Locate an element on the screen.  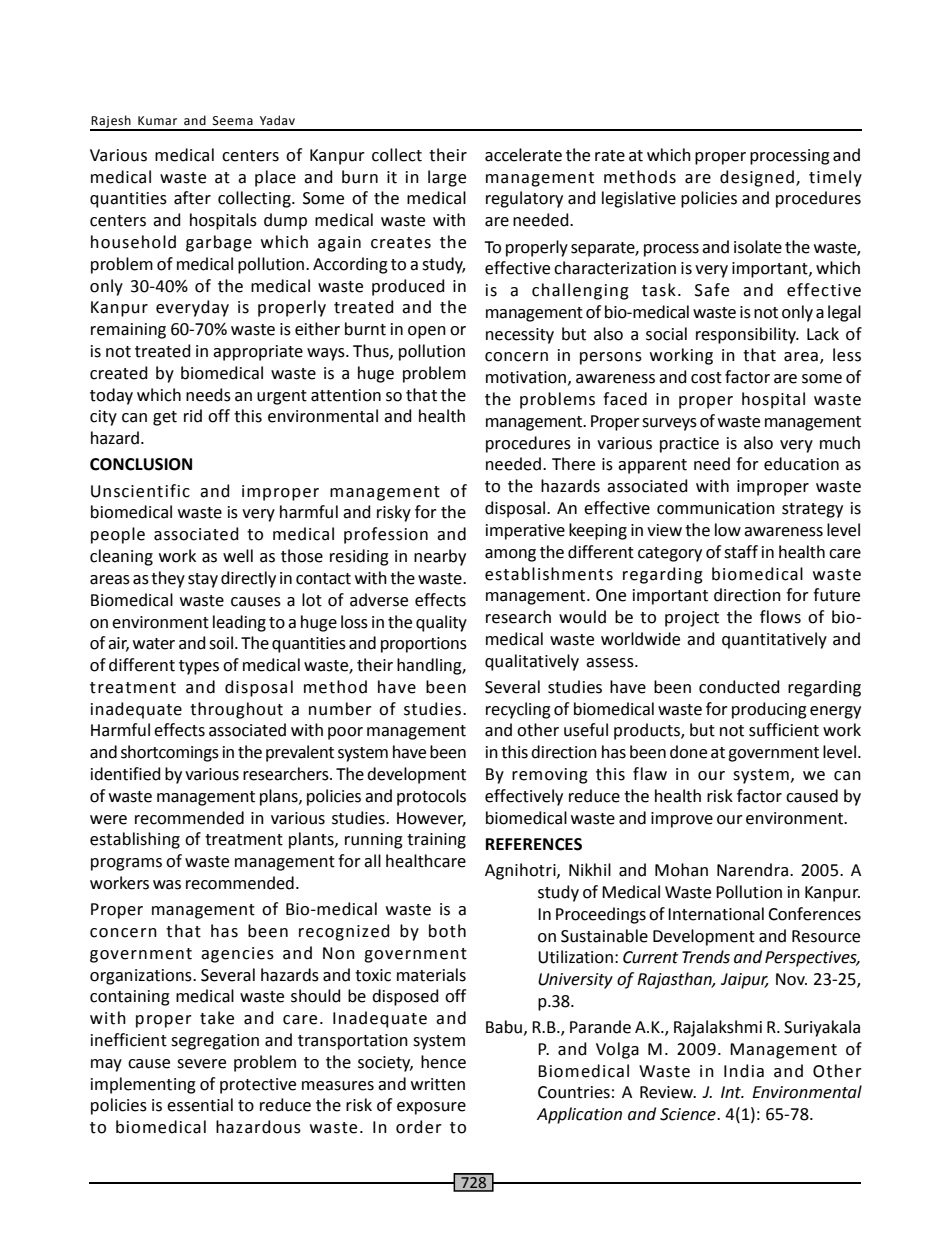
essential is located at coordinates (200, 1105).
